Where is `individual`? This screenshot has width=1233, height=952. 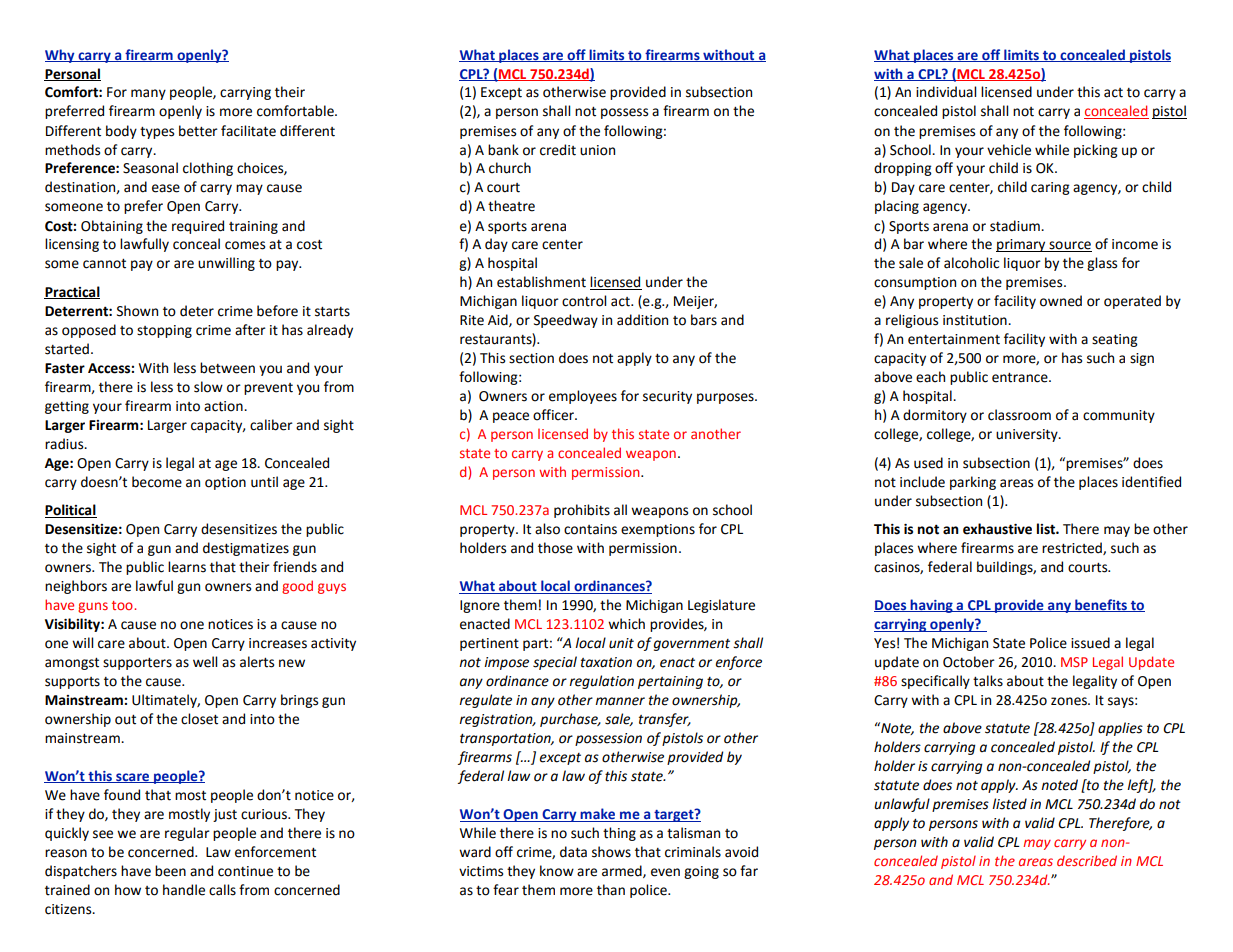
individual is located at coordinates (946, 92).
